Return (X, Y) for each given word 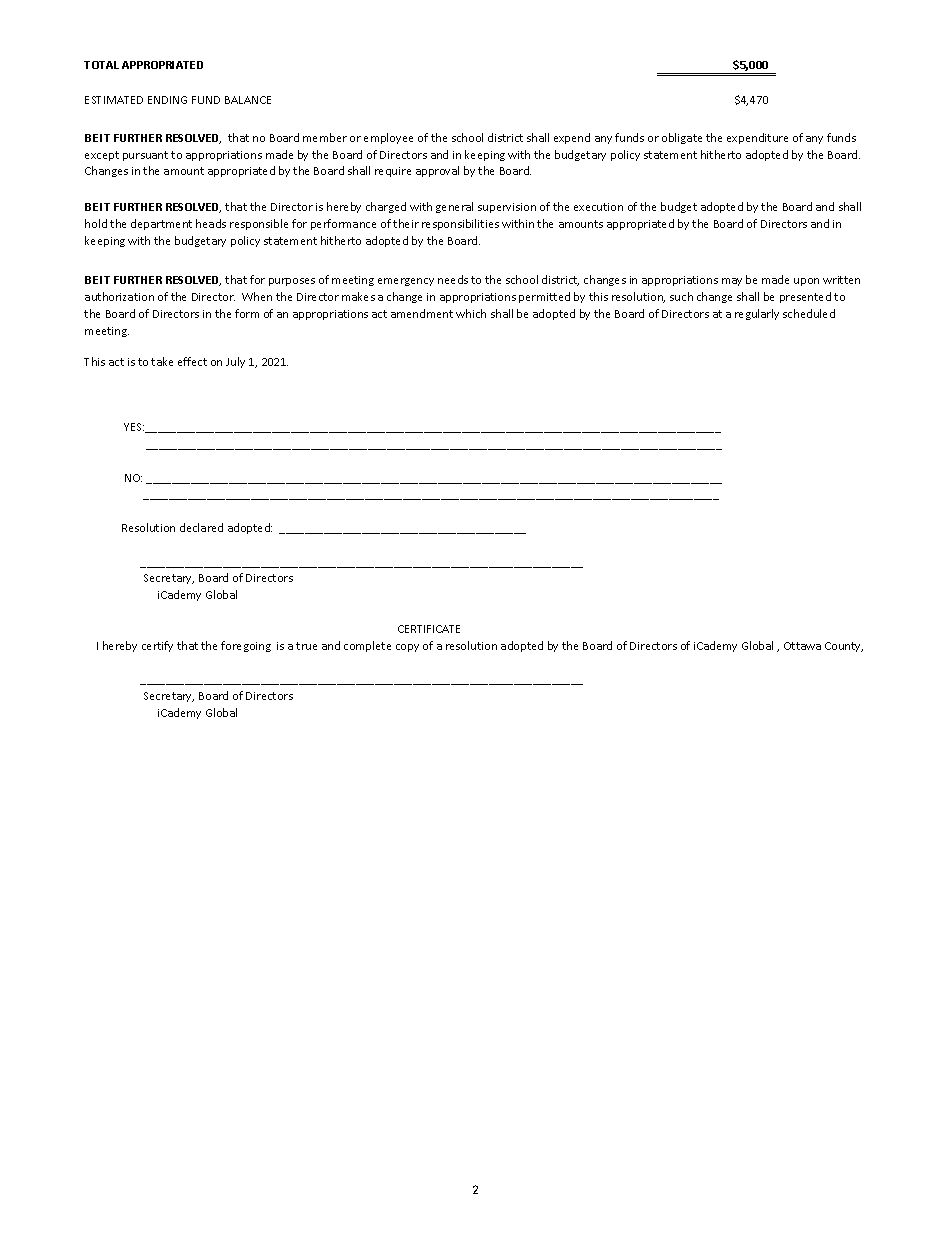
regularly (757, 314)
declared (201, 527)
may (732, 282)
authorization (119, 296)
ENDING (167, 100)
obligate (682, 138)
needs (453, 279)
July (235, 362)
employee (388, 138)
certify (157, 646)
